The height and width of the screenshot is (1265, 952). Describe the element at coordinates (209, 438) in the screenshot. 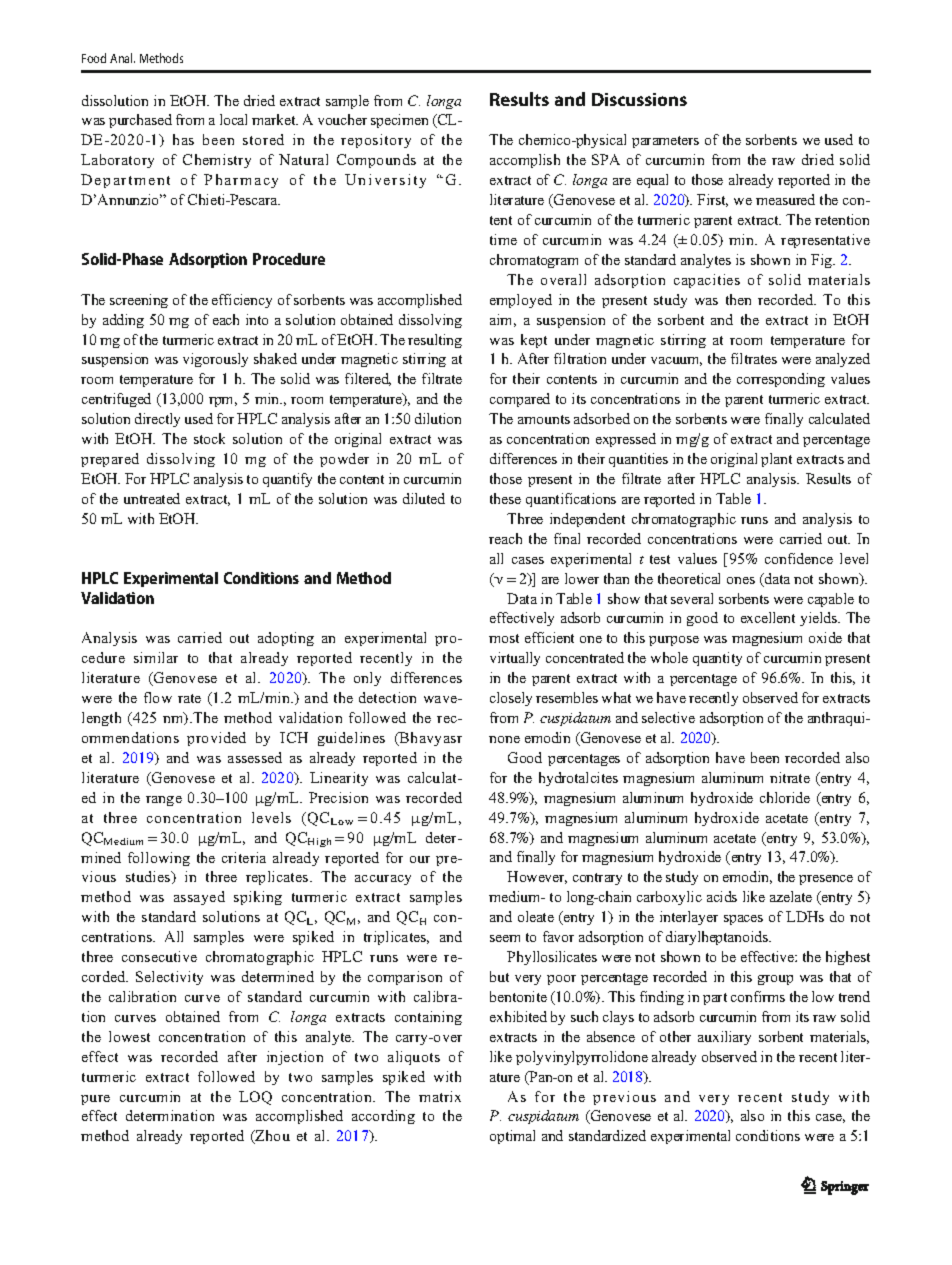

I see `stock` at that location.
